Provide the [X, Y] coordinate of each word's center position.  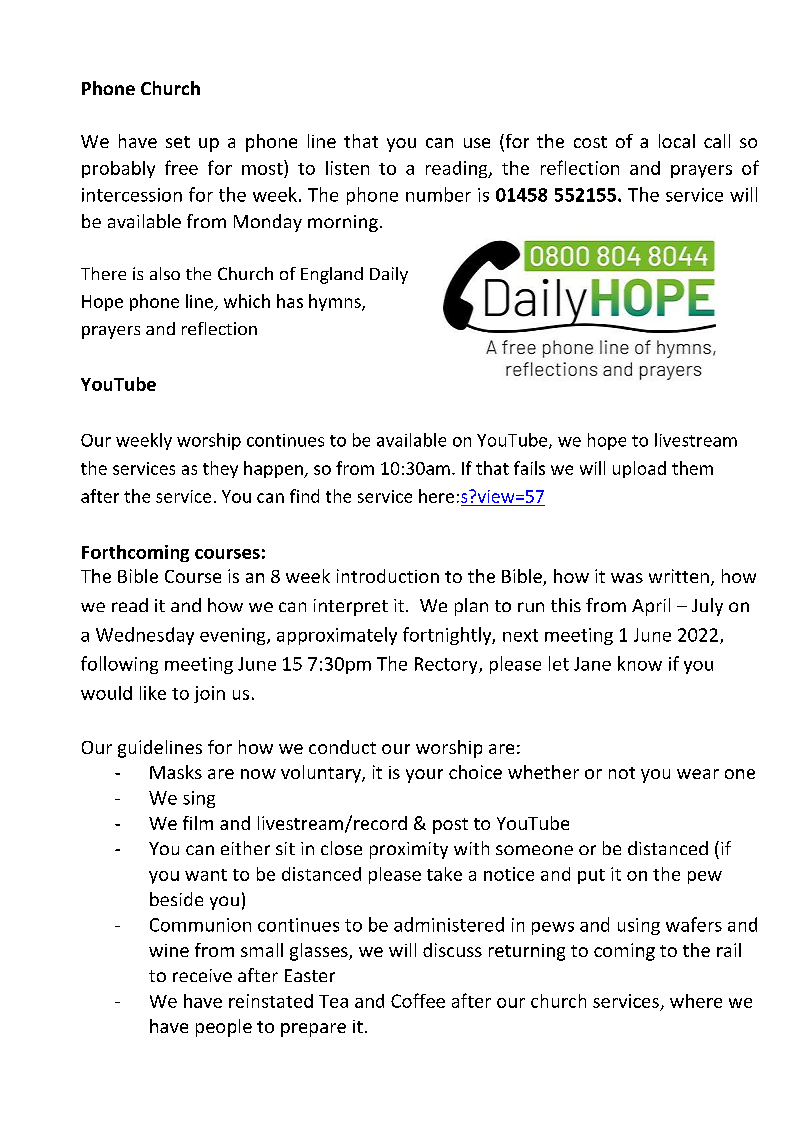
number [438, 194]
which [247, 301]
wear [698, 774]
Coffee [418, 1000]
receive [202, 975]
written [679, 576]
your [424, 776]
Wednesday [145, 636]
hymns [336, 302]
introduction [388, 576]
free [181, 167]
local [677, 141]
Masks [176, 772]
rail [729, 950]
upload [639, 469]
